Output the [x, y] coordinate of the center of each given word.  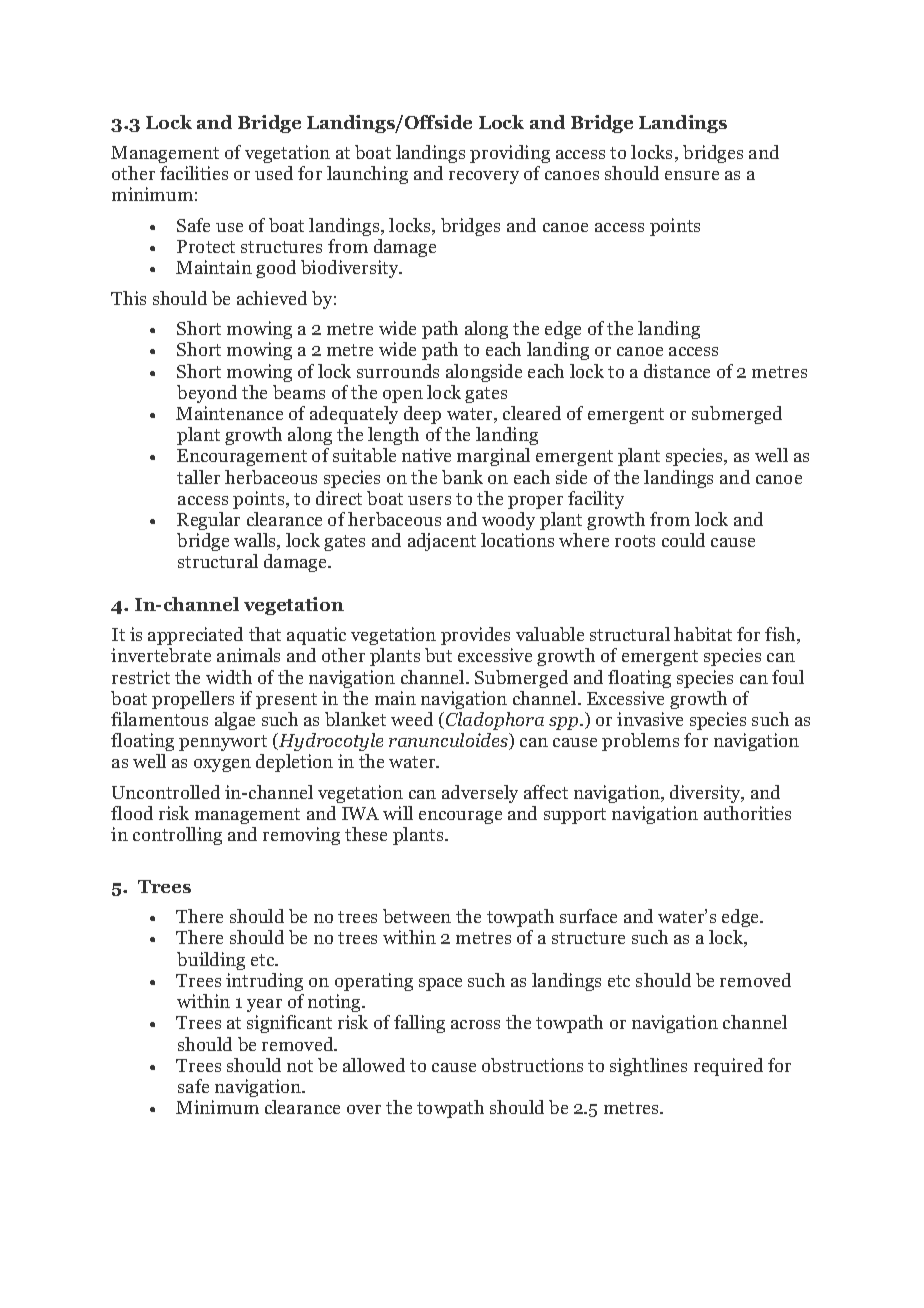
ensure [692, 175]
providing [510, 154]
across [475, 1024]
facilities [194, 173]
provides [475, 636]
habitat [703, 634]
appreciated [195, 636]
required [728, 1067]
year [264, 1005]
